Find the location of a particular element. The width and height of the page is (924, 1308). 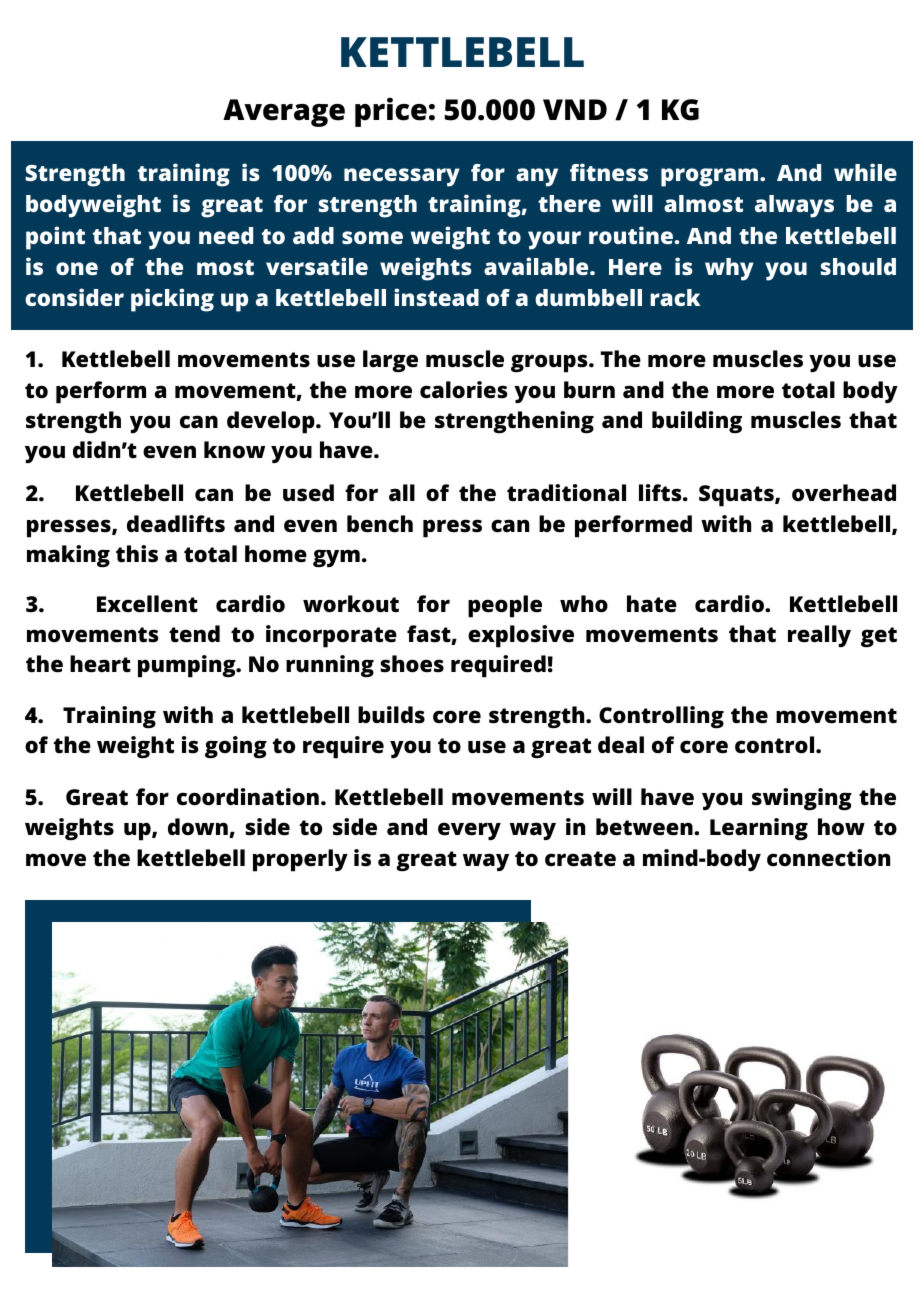

down is located at coordinates (199, 828).
